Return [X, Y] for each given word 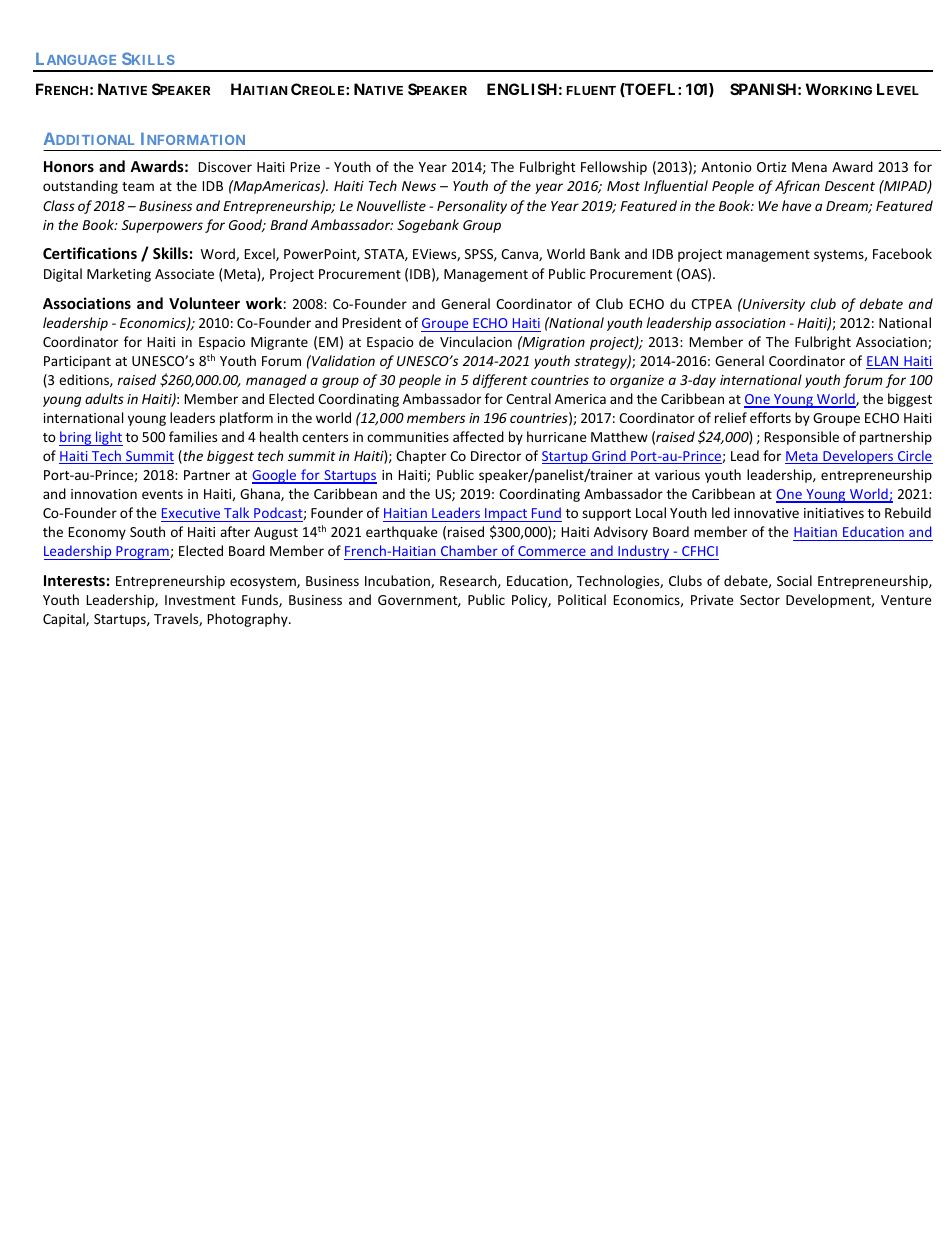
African [797, 187]
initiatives [834, 513]
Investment [200, 600]
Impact [506, 515]
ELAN [883, 362]
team [138, 186]
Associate [184, 274]
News [419, 186]
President [372, 322]
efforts [770, 417]
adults [104, 398]
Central [528, 398]
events [162, 494]
